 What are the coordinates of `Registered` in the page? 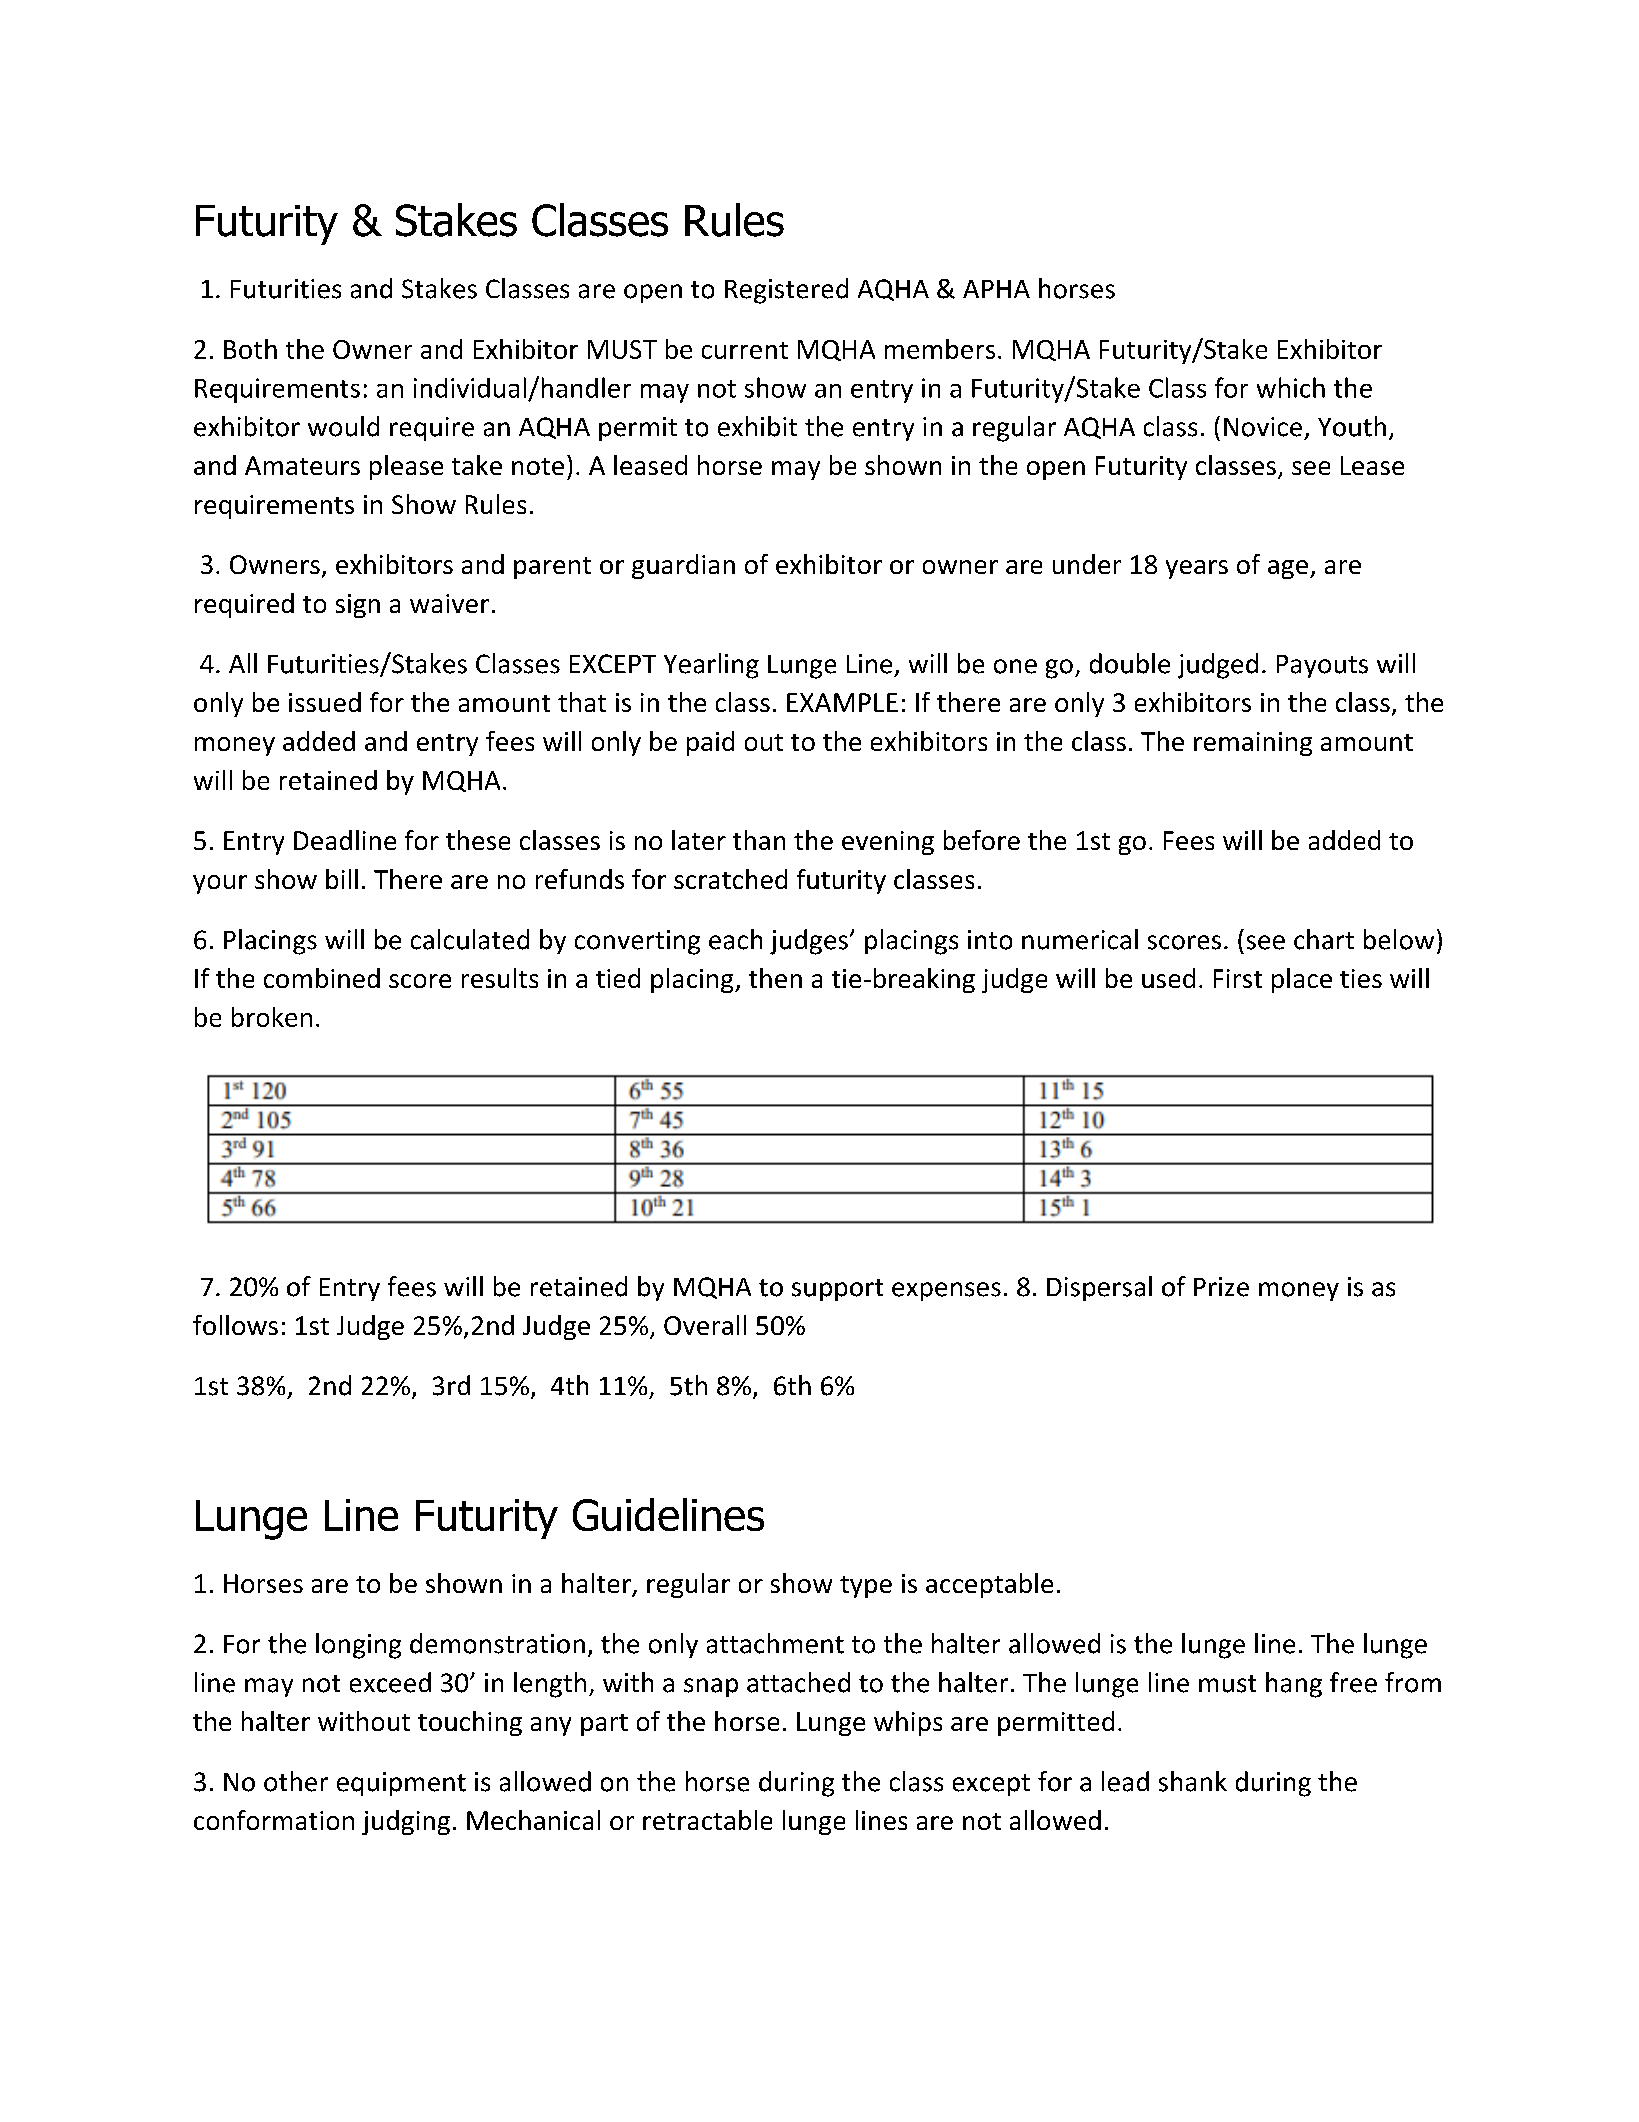 It's located at (786, 291).
